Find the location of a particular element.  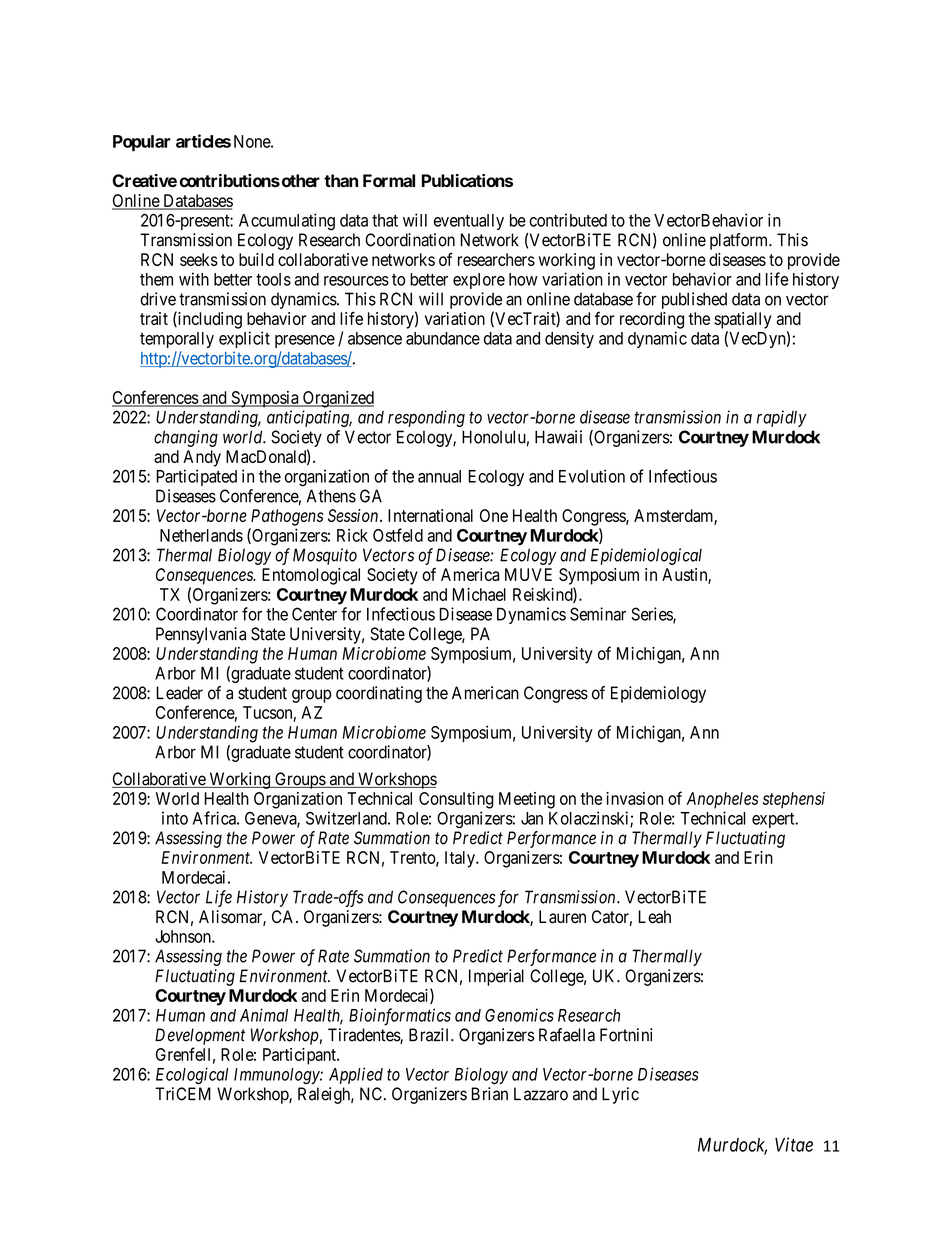

Vitae is located at coordinates (794, 1144).
